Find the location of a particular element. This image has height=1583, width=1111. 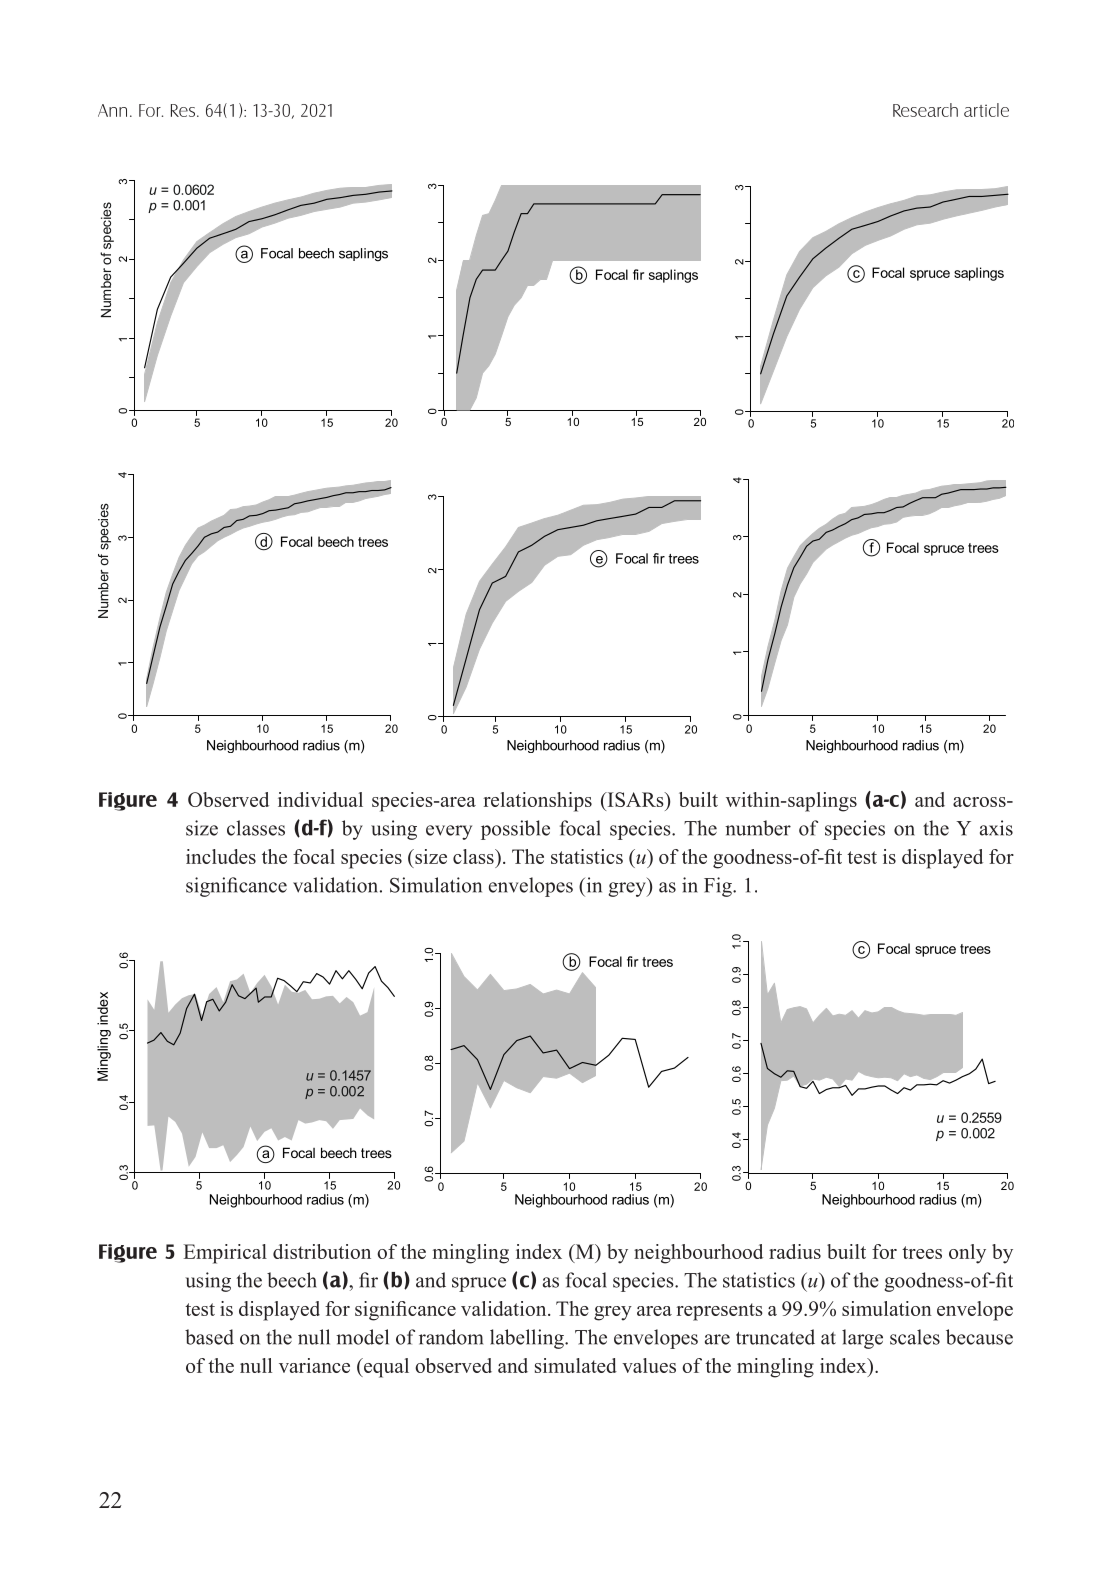

Research is located at coordinates (925, 110).
